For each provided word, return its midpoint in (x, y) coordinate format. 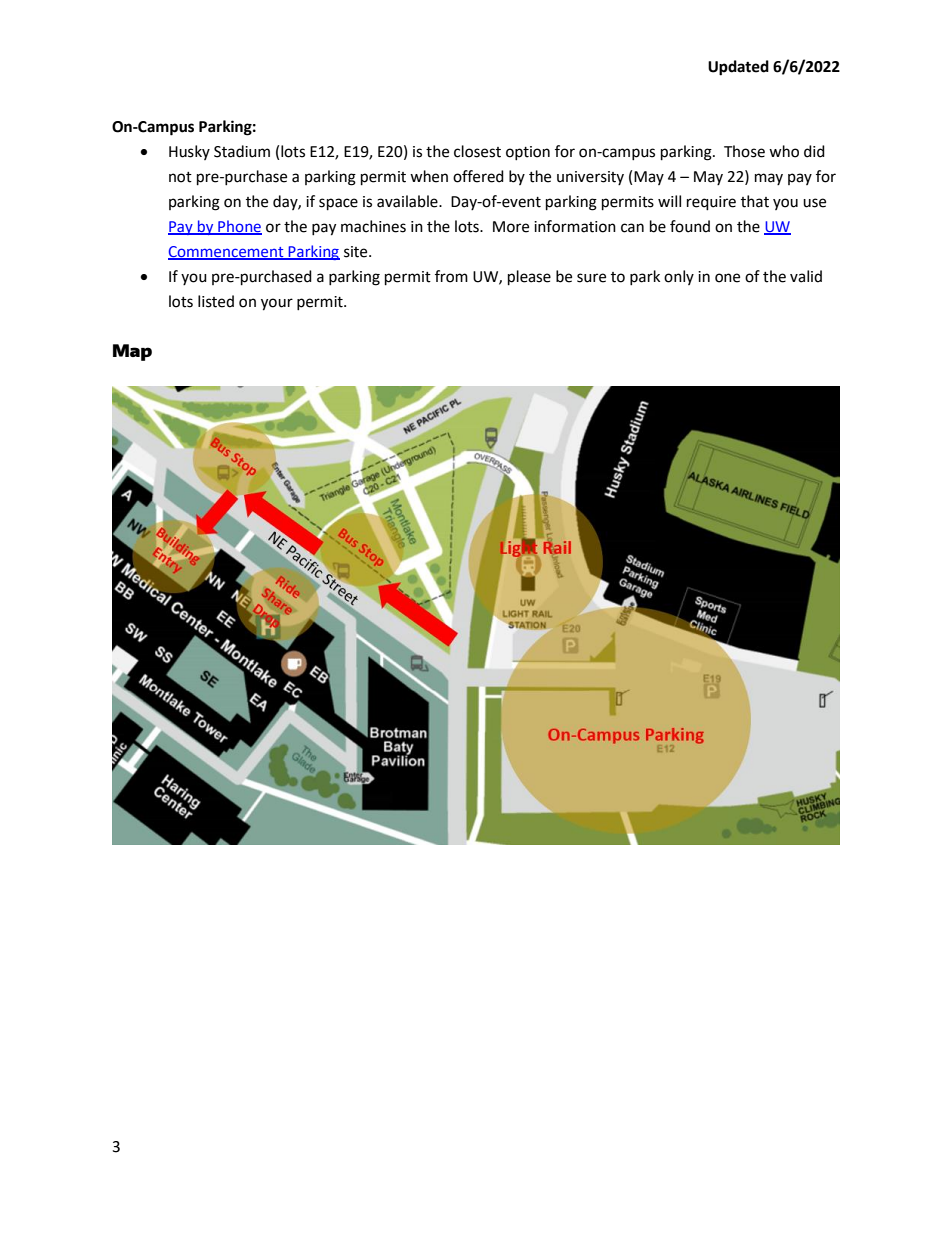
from (451, 276)
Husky (189, 152)
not (180, 177)
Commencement (227, 253)
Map (132, 352)
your (277, 304)
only (679, 277)
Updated (738, 68)
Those (744, 151)
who (784, 151)
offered (478, 176)
